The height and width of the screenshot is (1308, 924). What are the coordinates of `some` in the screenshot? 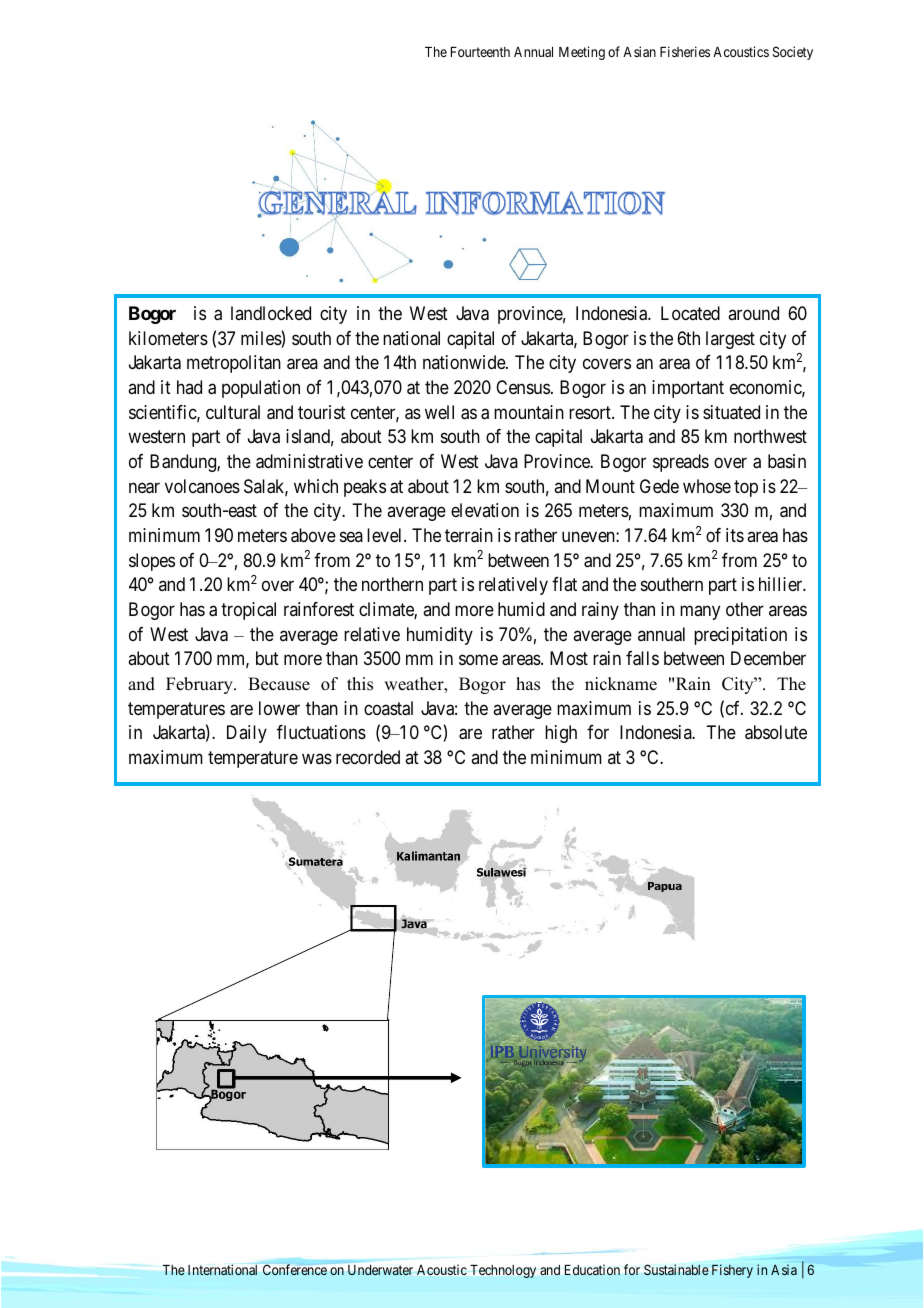 It's located at (478, 660).
